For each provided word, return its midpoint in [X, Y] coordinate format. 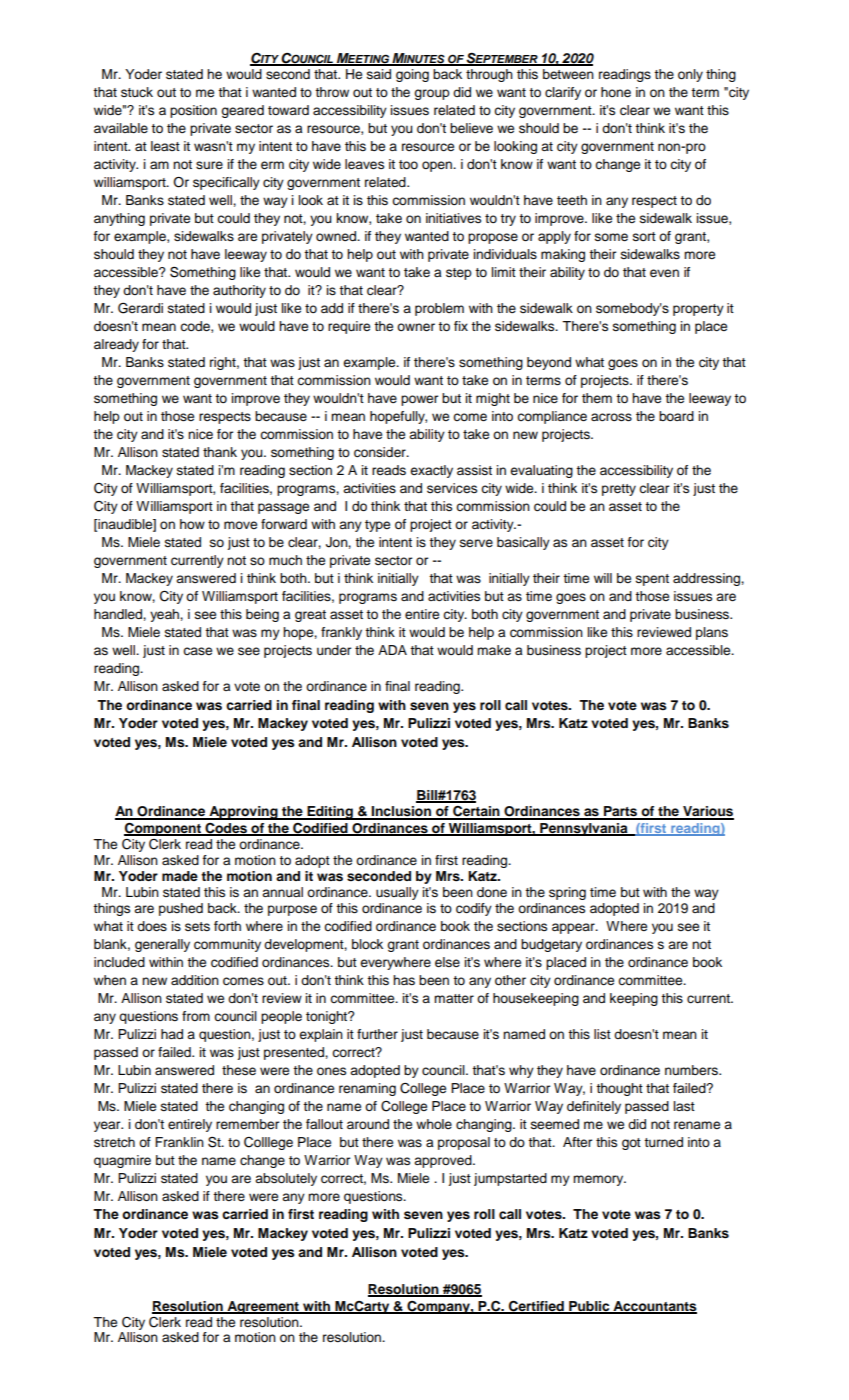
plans [712, 633]
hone [616, 92]
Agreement [263, 1307]
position [193, 111]
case [197, 651]
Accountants [654, 1307]
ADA [392, 650]
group [432, 94]
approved [444, 1161]
